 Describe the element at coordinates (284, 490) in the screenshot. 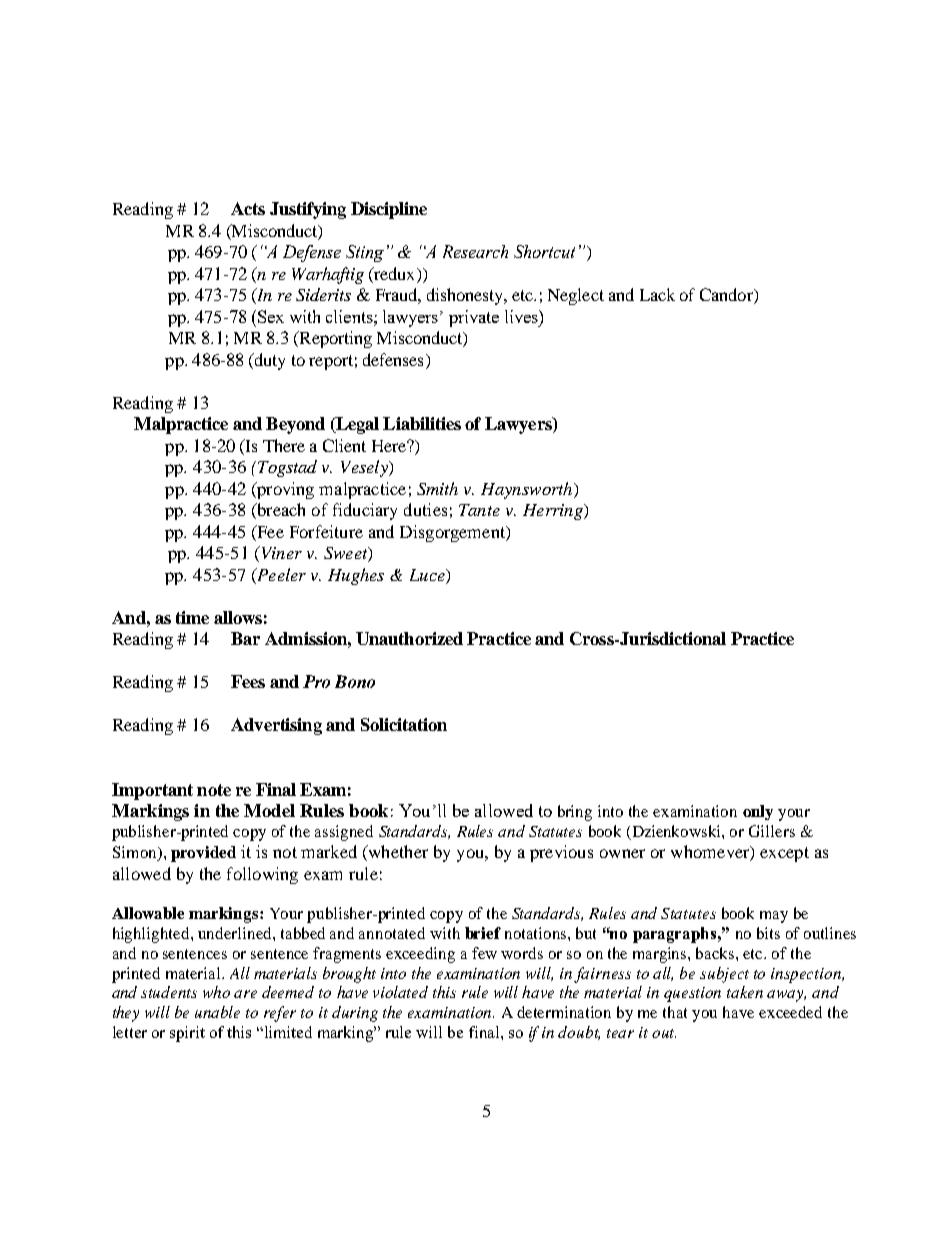

I see `proving` at that location.
